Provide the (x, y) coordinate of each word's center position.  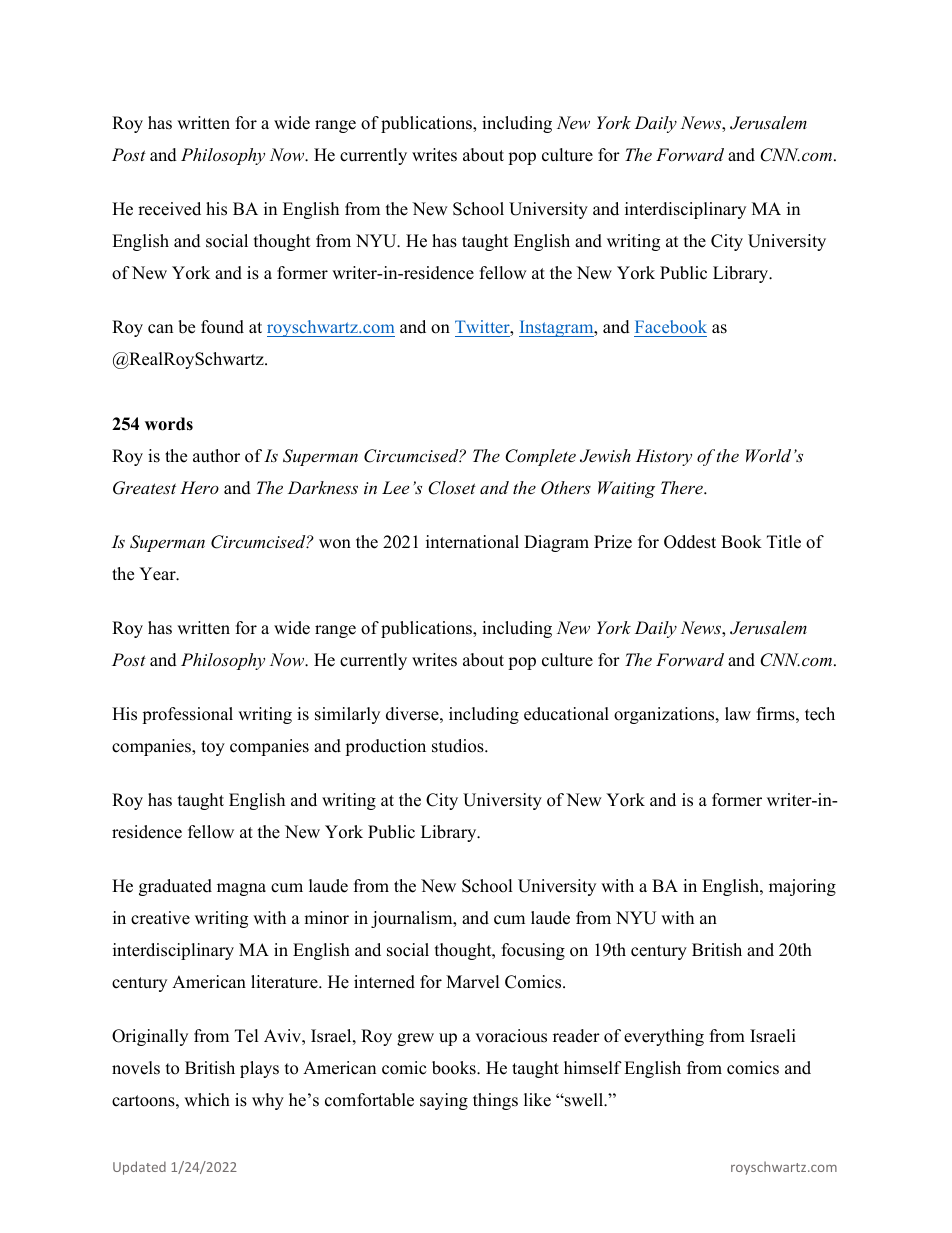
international (472, 542)
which (207, 1100)
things (495, 1101)
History (664, 457)
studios (459, 746)
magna (241, 889)
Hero (199, 487)
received (169, 209)
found (222, 327)
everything (664, 1037)
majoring (802, 887)
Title (784, 542)
